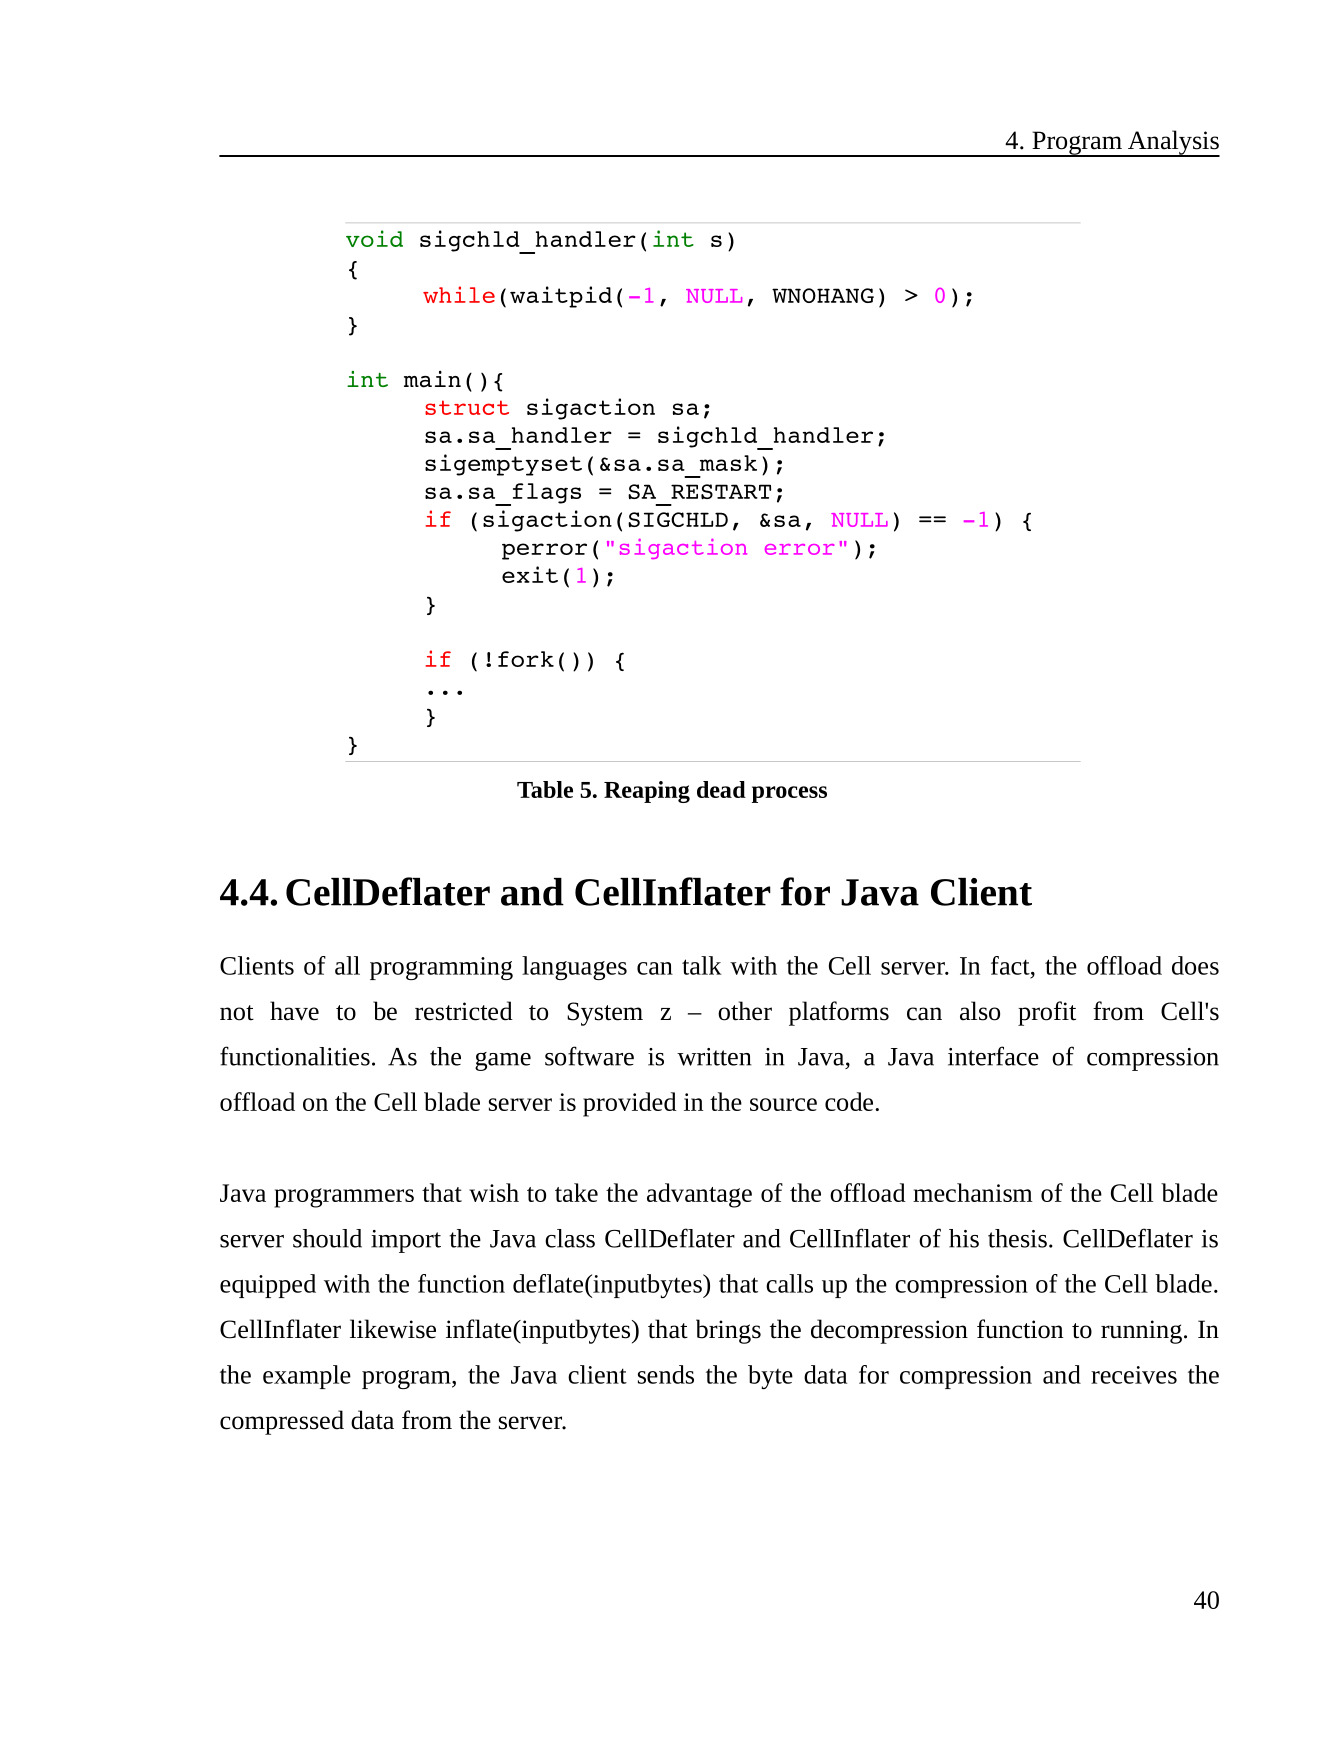  Describe the element at coordinates (307, 1377) in the document. I see `example` at that location.
